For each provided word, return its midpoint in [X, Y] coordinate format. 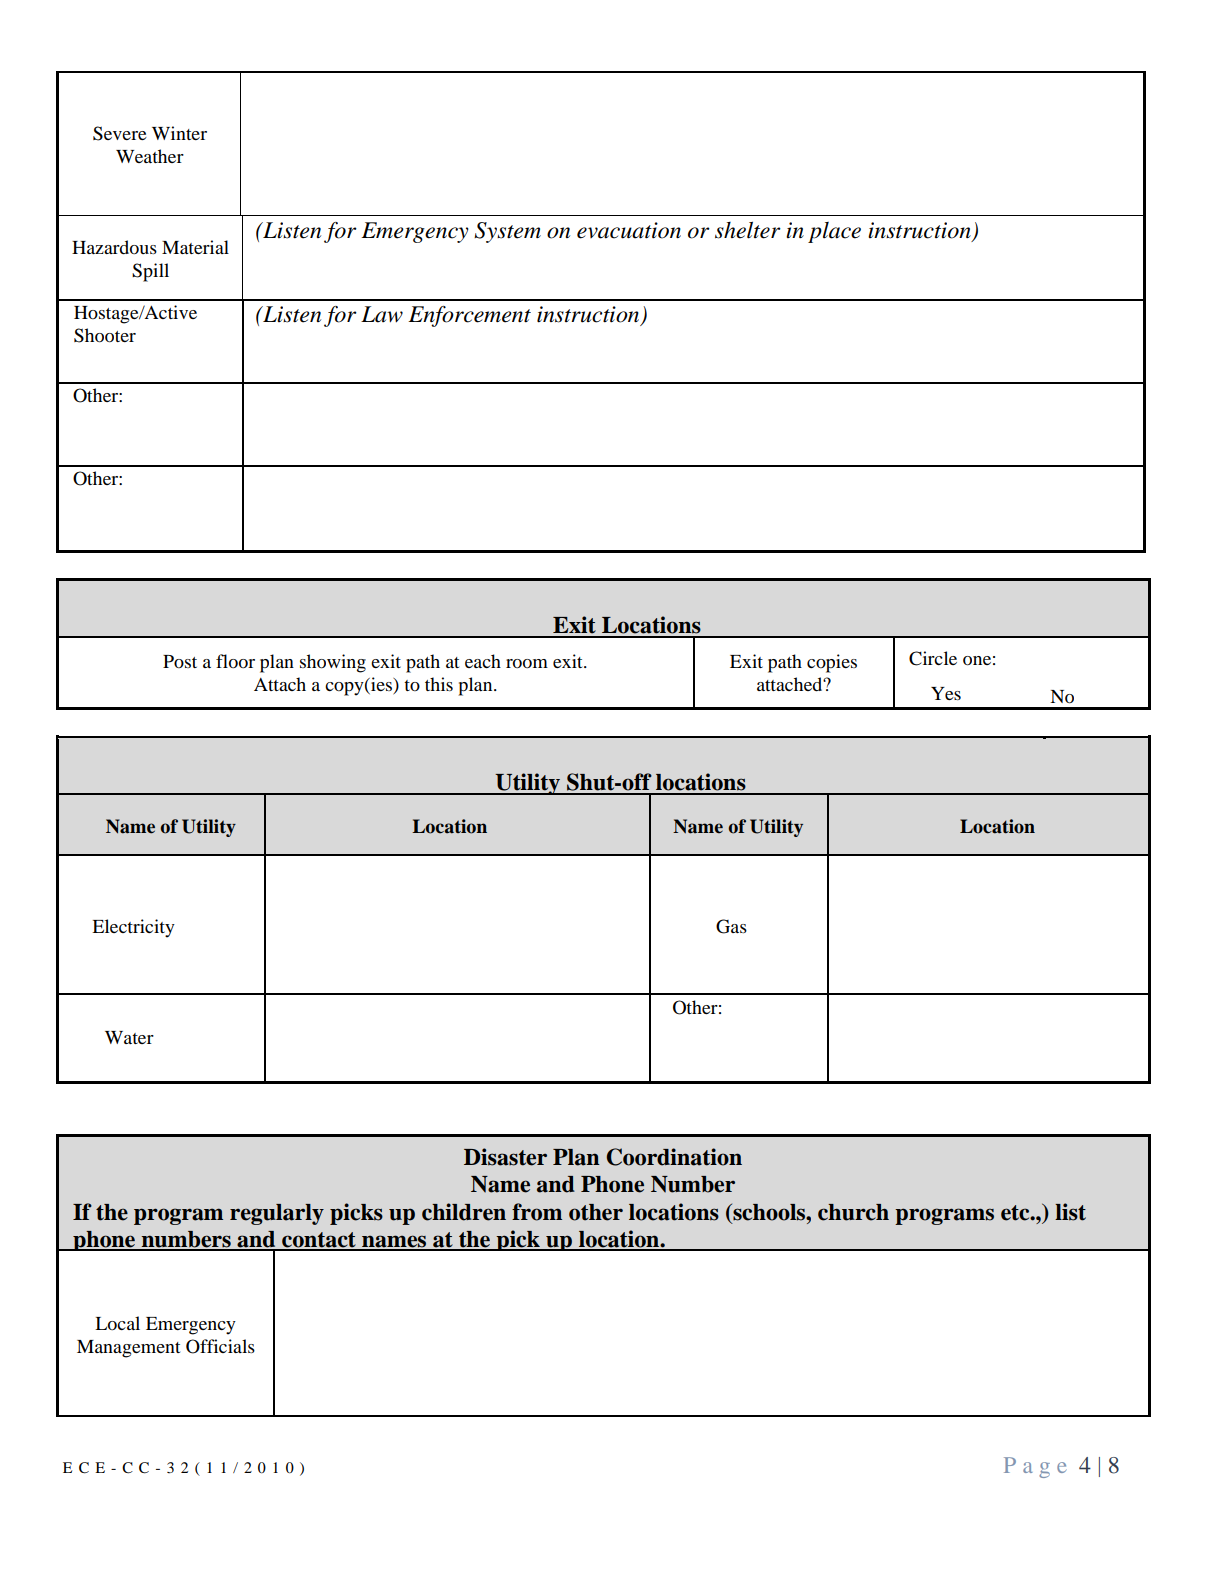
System [507, 232]
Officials [220, 1346]
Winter [179, 133]
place [834, 232]
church [853, 1212]
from [537, 1212]
